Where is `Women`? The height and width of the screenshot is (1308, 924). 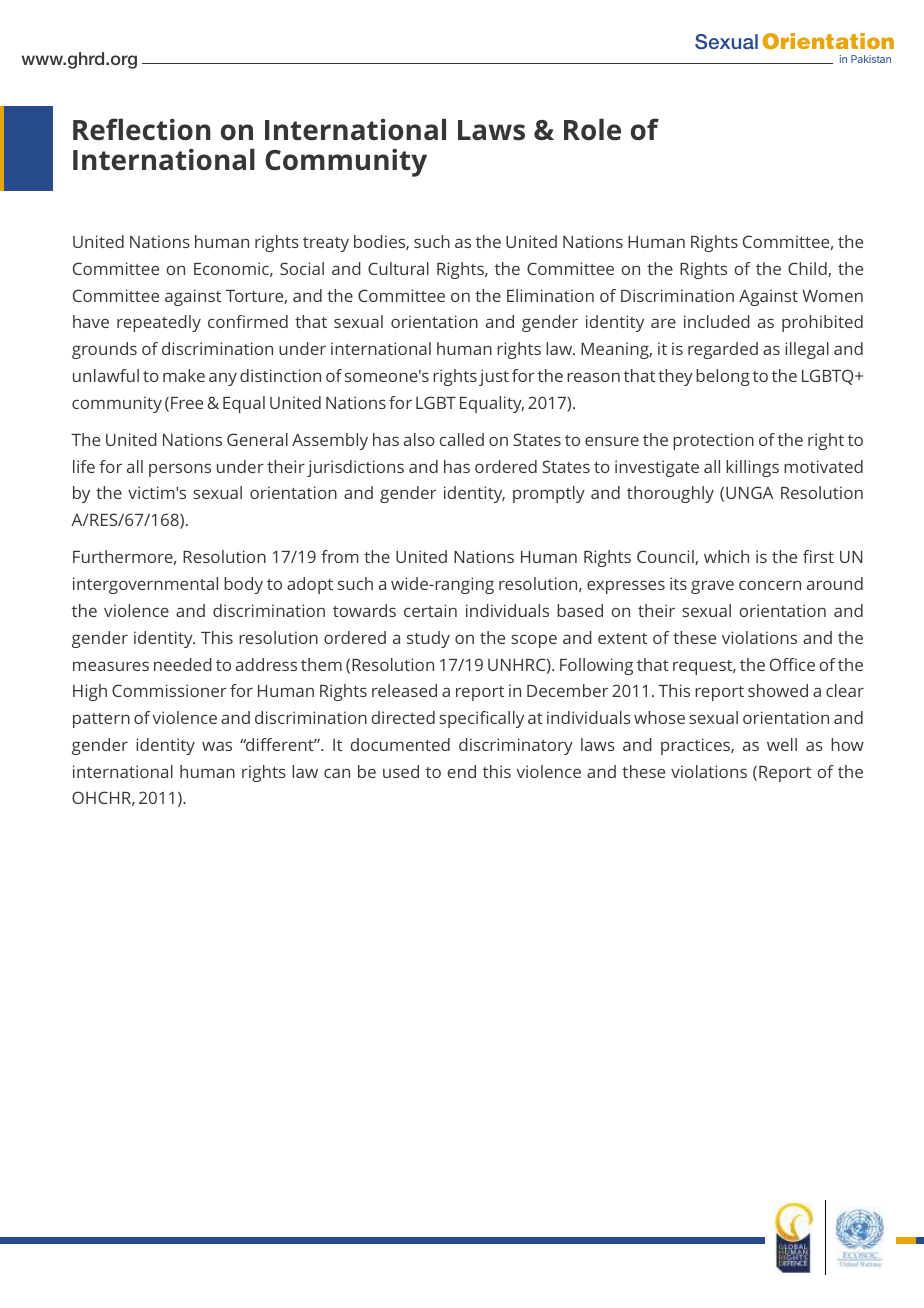 Women is located at coordinates (832, 296).
